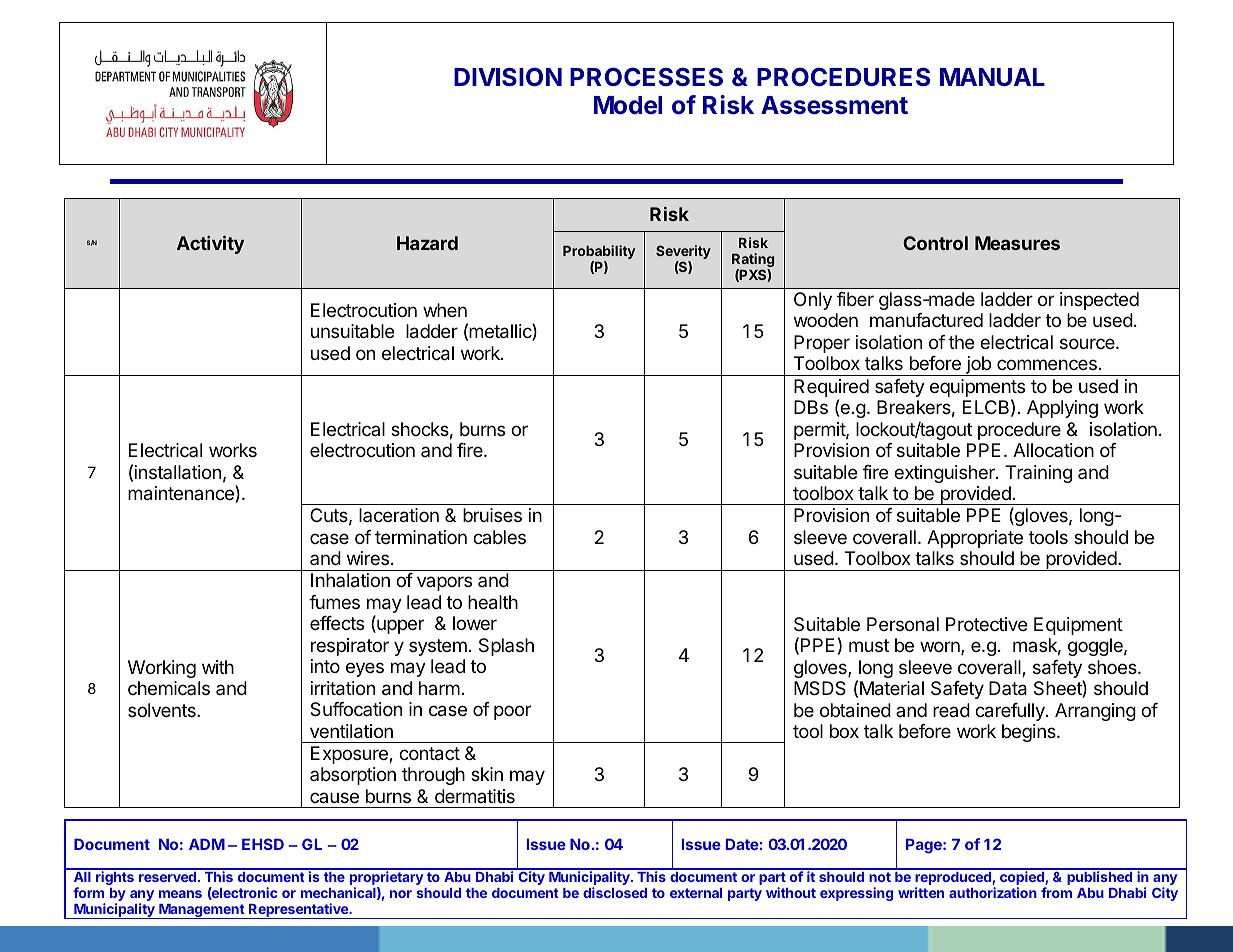  Describe the element at coordinates (628, 105) in the screenshot. I see `Model` at that location.
